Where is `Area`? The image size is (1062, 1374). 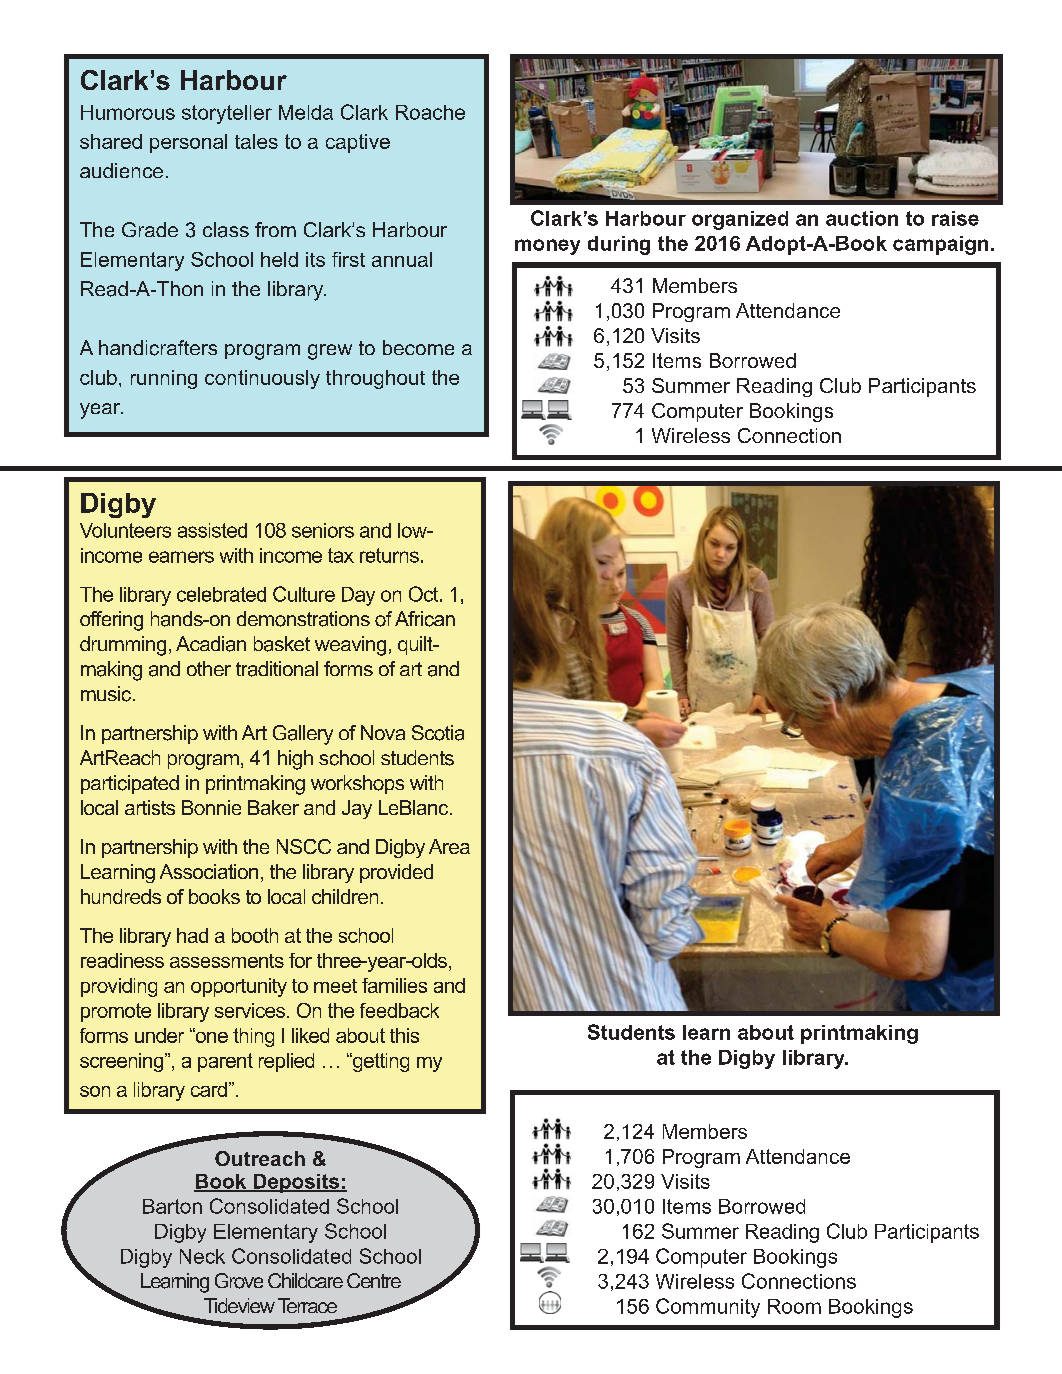
Area is located at coordinates (449, 846).
